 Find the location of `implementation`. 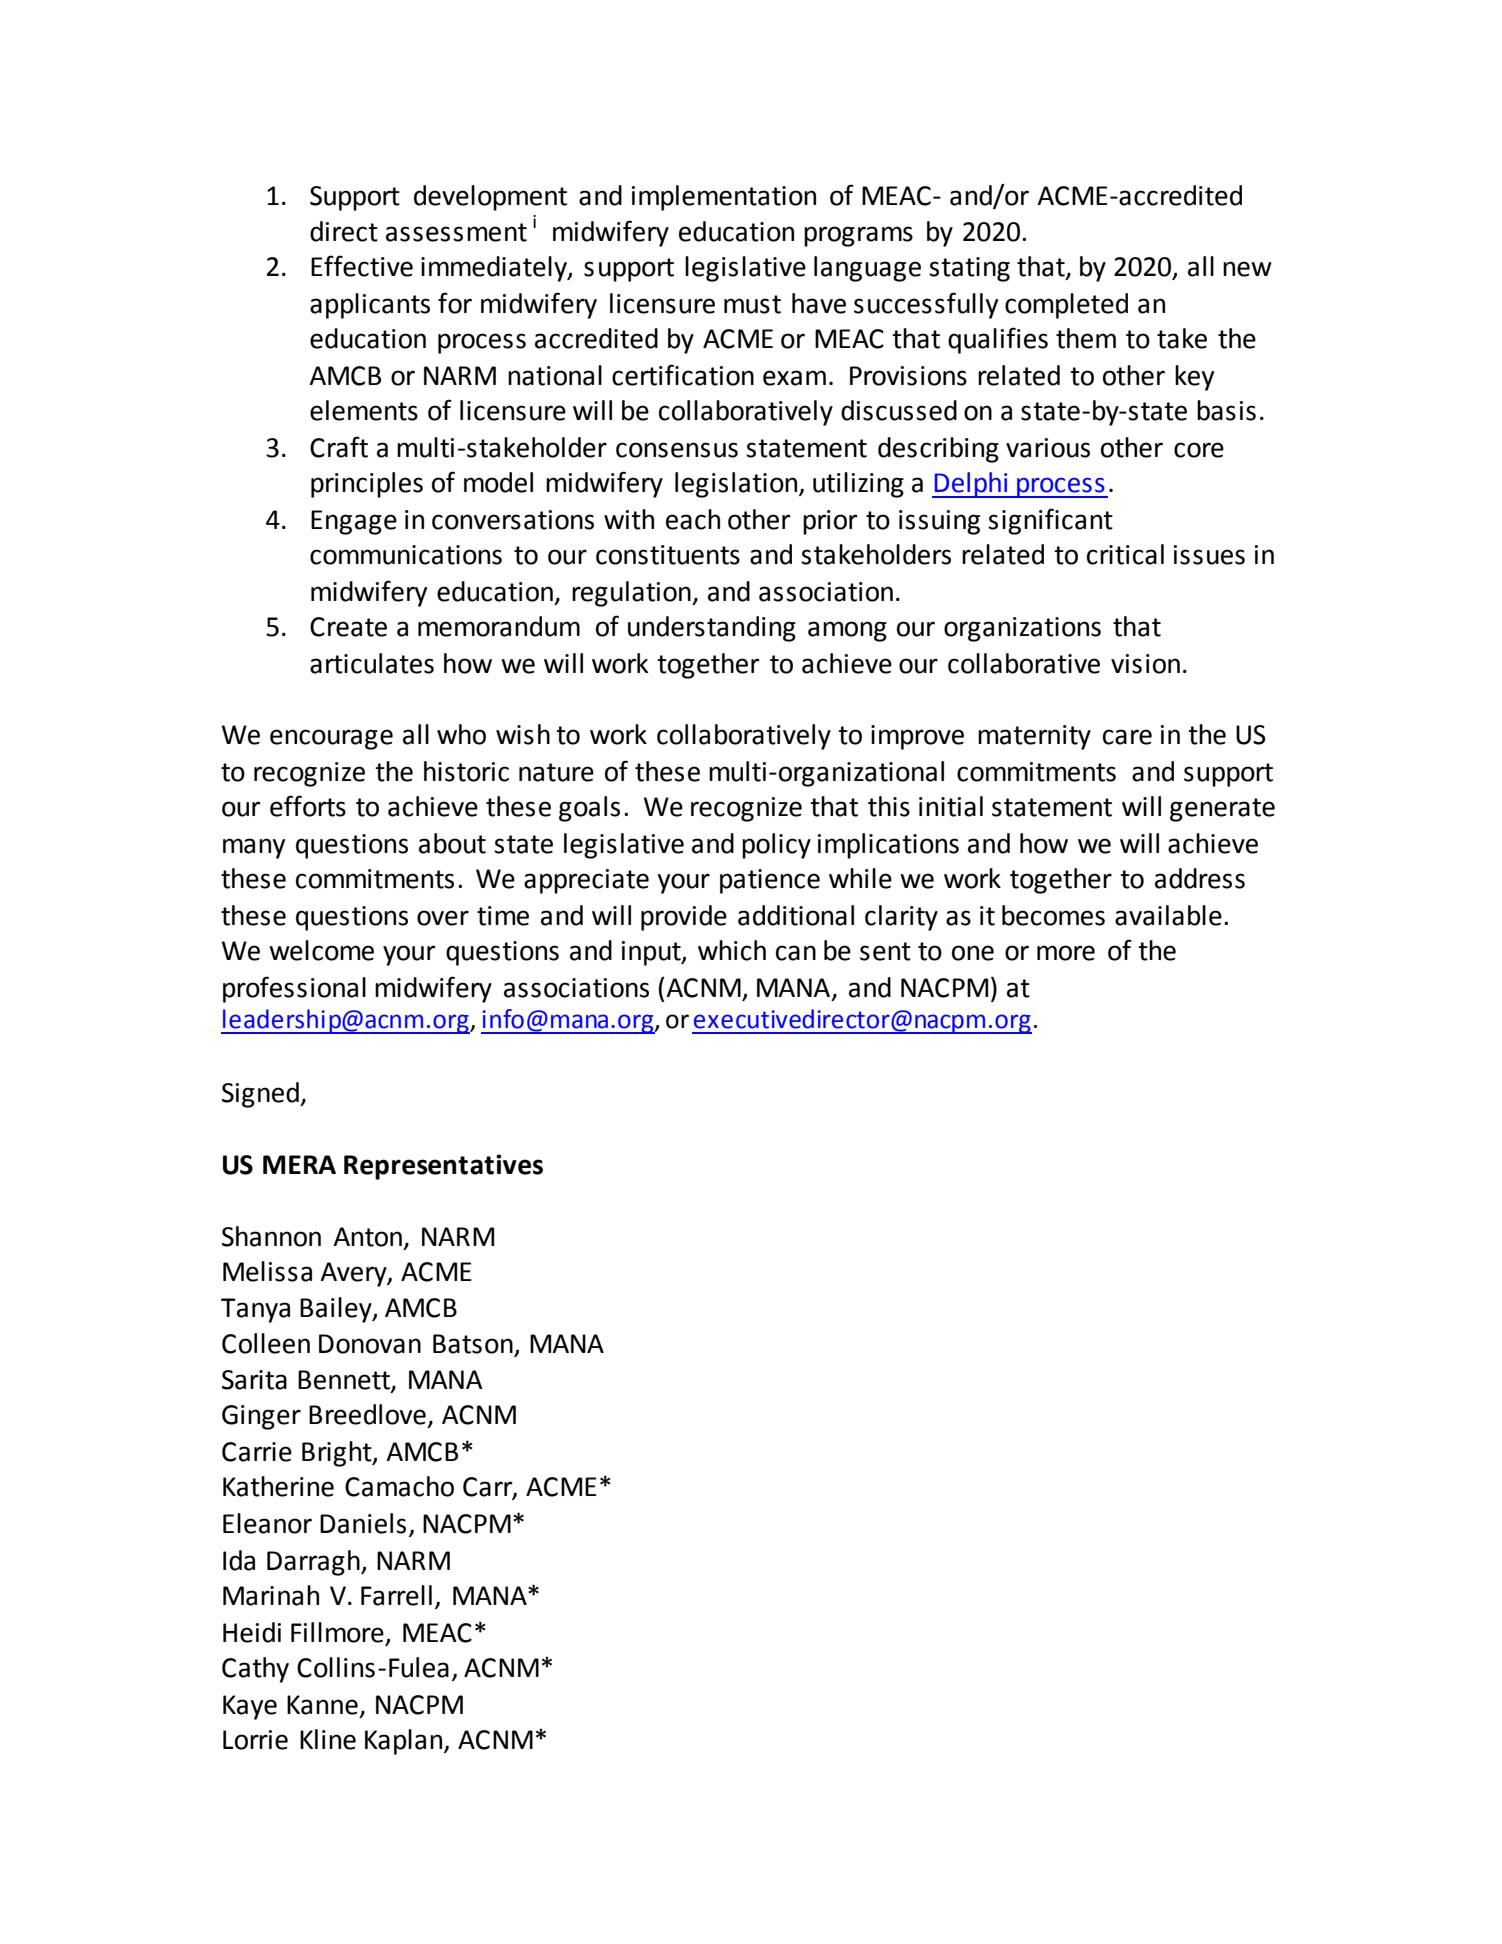

implementation is located at coordinates (724, 198).
